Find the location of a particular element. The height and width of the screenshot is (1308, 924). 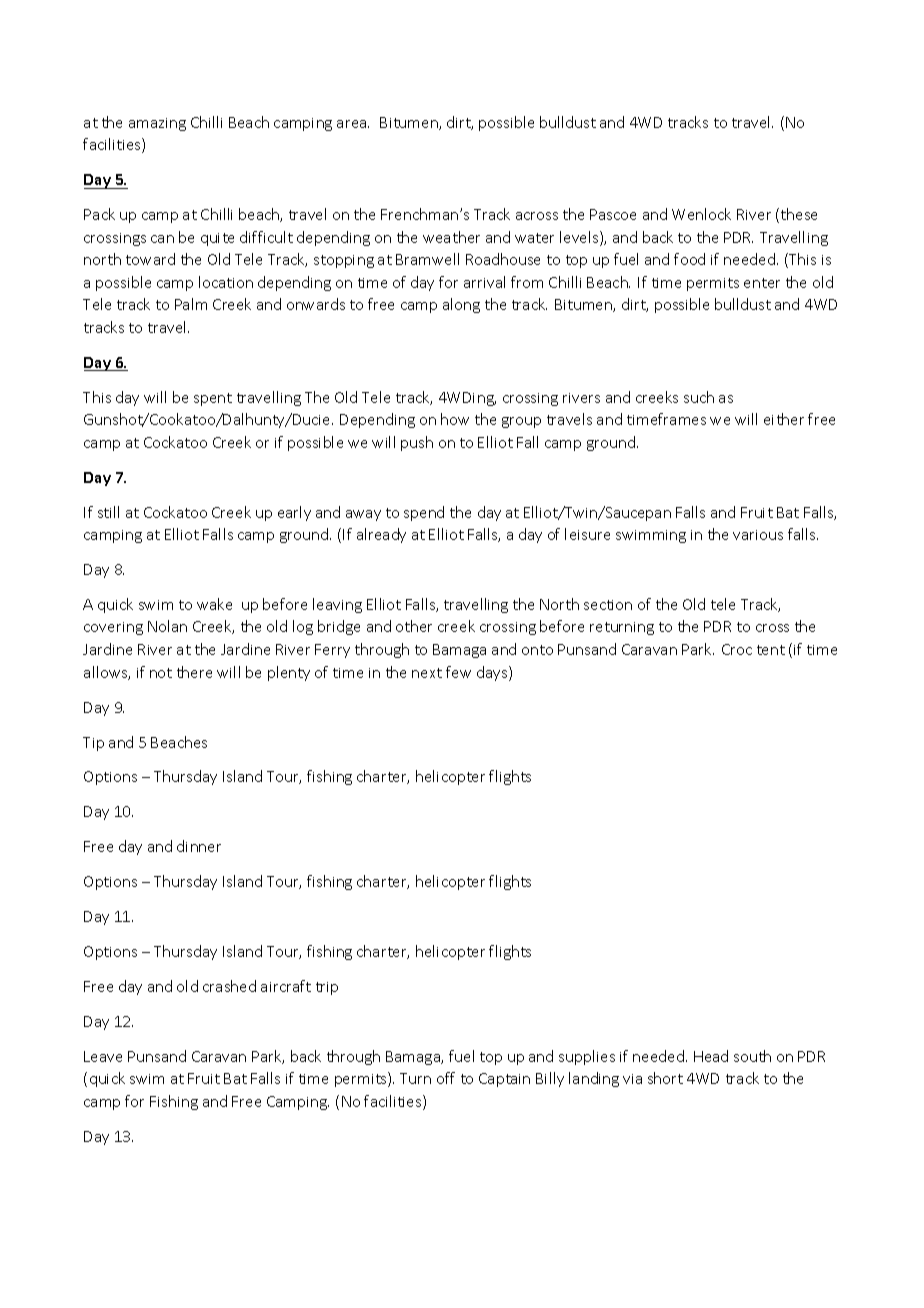

these is located at coordinates (799, 214).
